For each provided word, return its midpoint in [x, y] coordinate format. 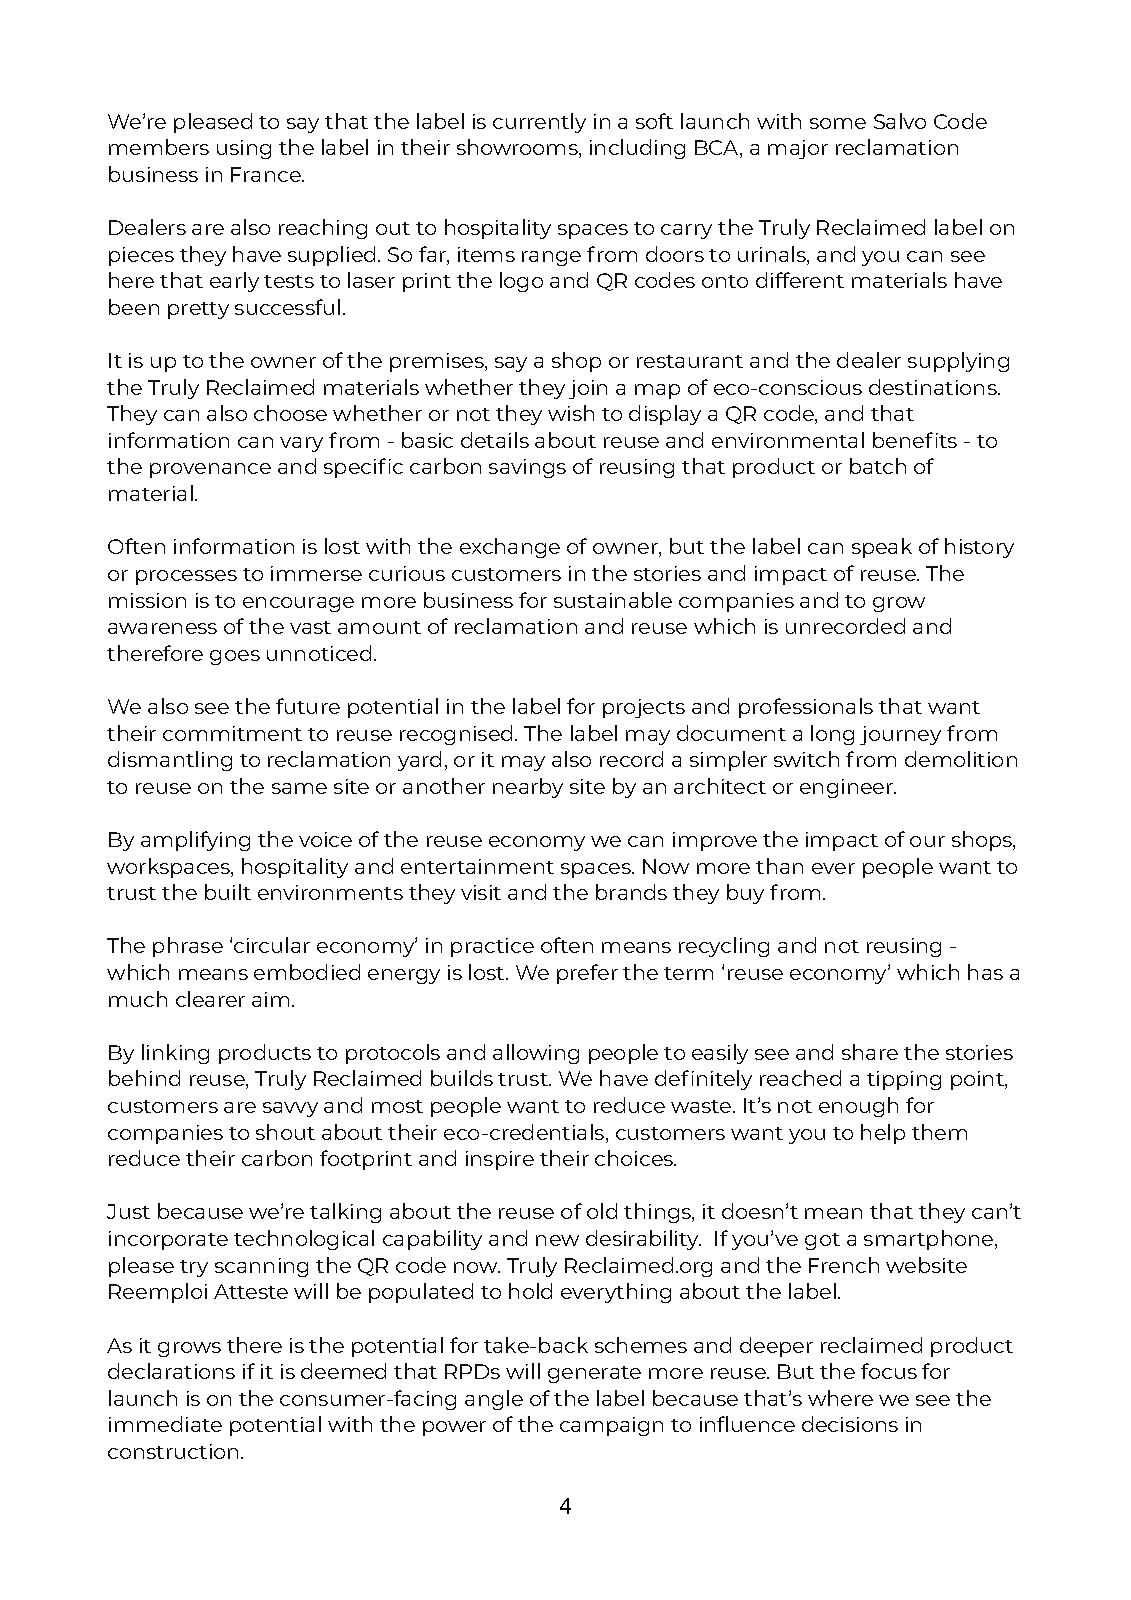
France [267, 174]
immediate [165, 1424]
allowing [536, 1054]
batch [878, 466]
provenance [210, 470]
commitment [232, 733]
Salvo [900, 121]
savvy [290, 1109]
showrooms [518, 148]
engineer [848, 788]
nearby [528, 788]
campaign [611, 1426]
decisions [850, 1424]
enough [858, 1107]
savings [527, 468]
